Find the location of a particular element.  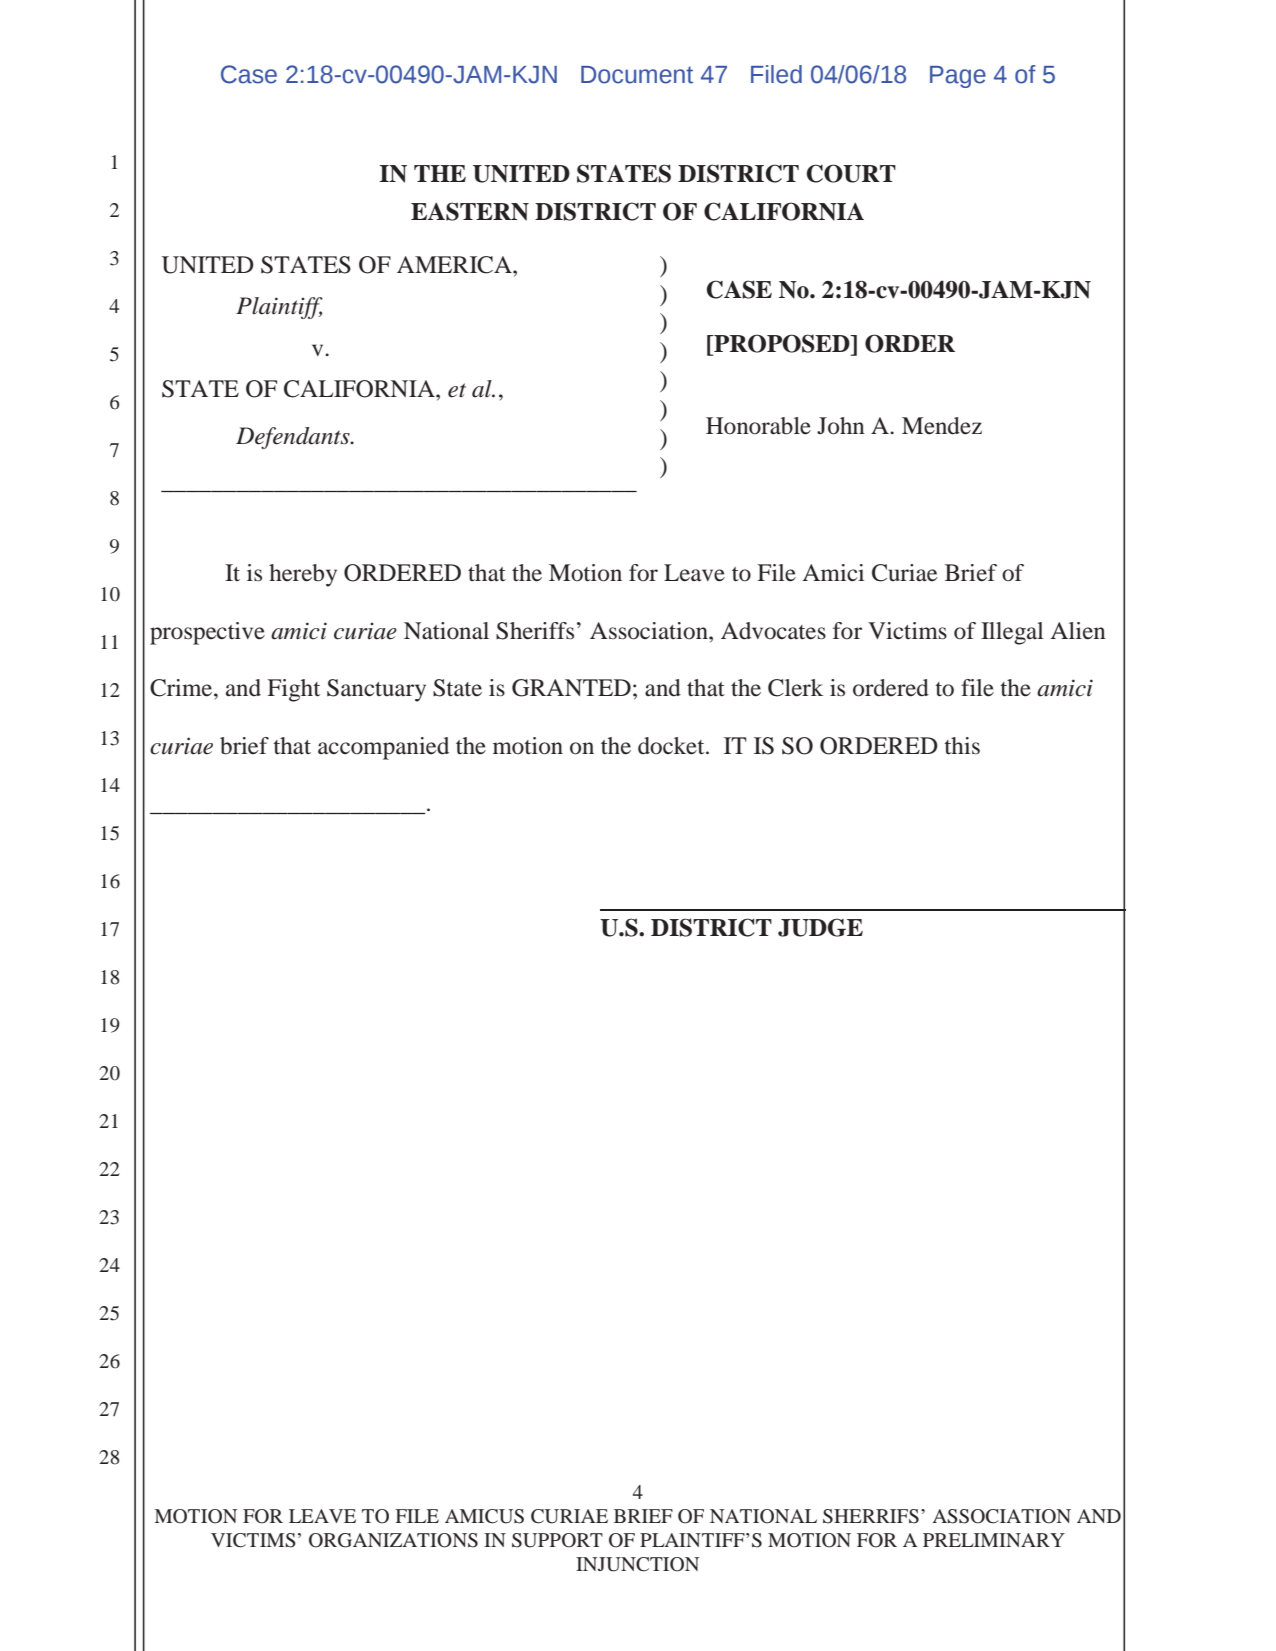

Page is located at coordinates (958, 77).
